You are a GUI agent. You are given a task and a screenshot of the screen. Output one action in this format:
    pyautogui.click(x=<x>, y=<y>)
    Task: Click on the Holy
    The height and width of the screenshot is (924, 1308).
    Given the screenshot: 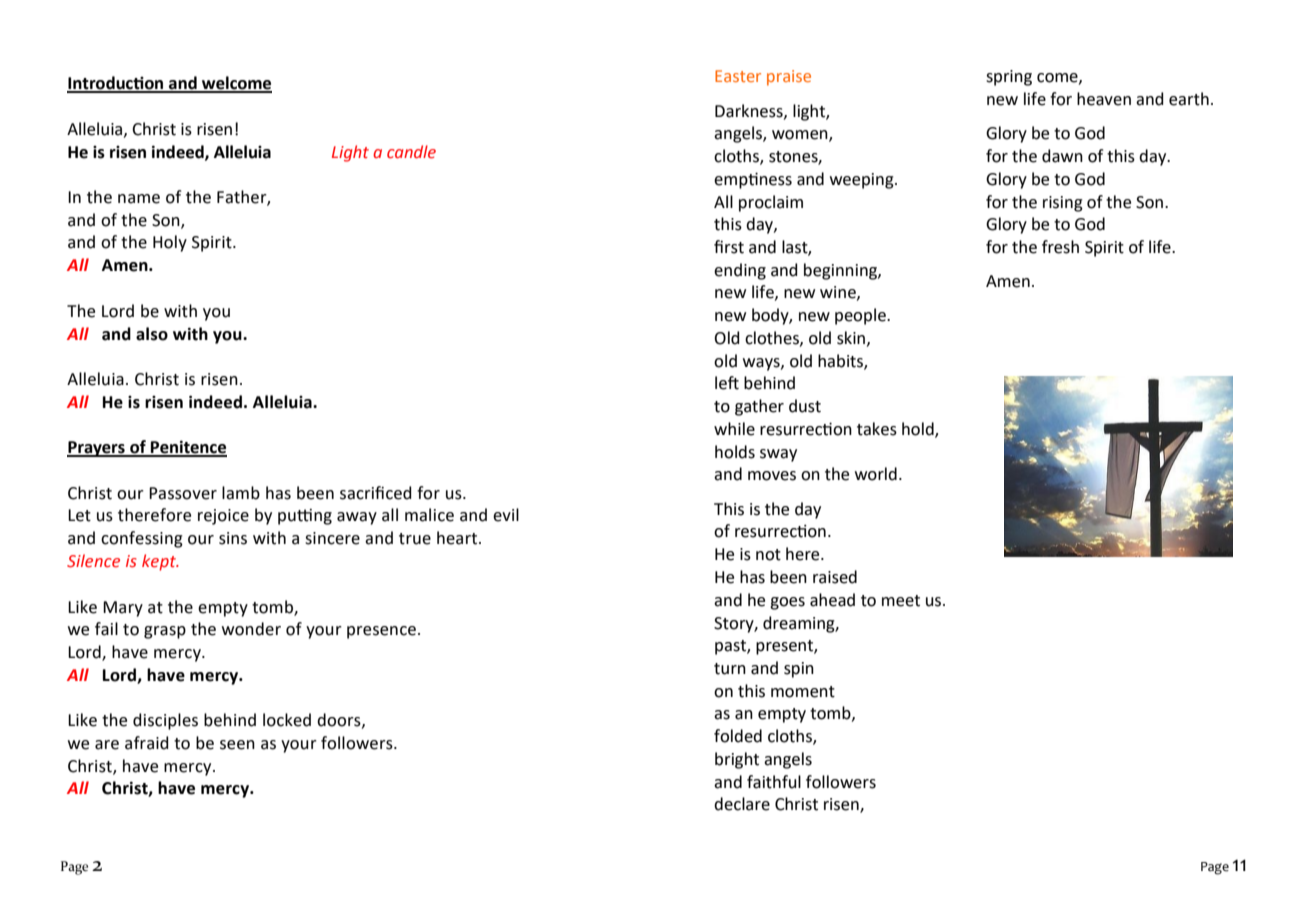 What is the action you would take?
    pyautogui.click(x=170, y=243)
